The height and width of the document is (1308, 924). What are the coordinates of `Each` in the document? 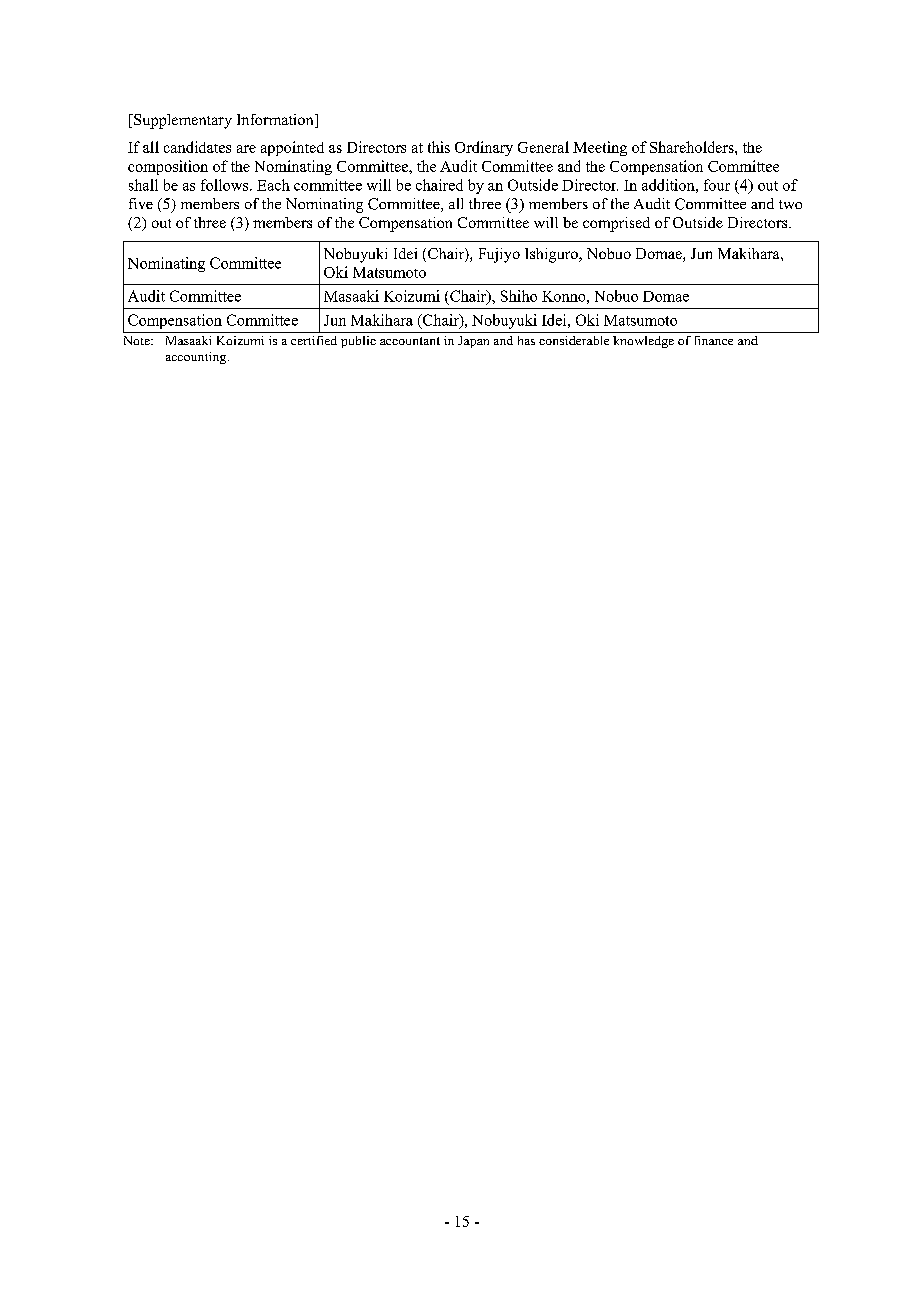 It's located at (273, 185).
